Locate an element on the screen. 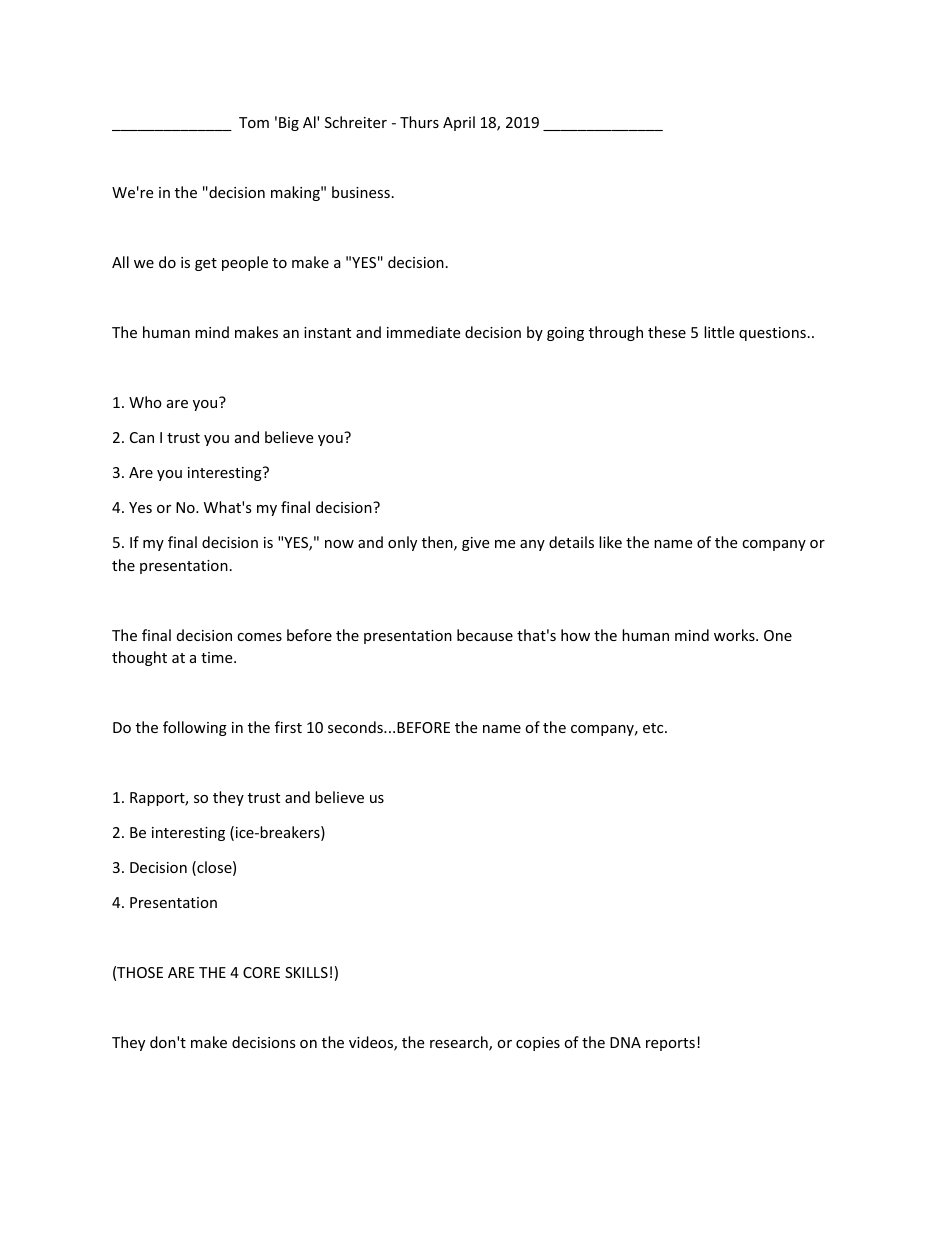  following is located at coordinates (195, 728).
